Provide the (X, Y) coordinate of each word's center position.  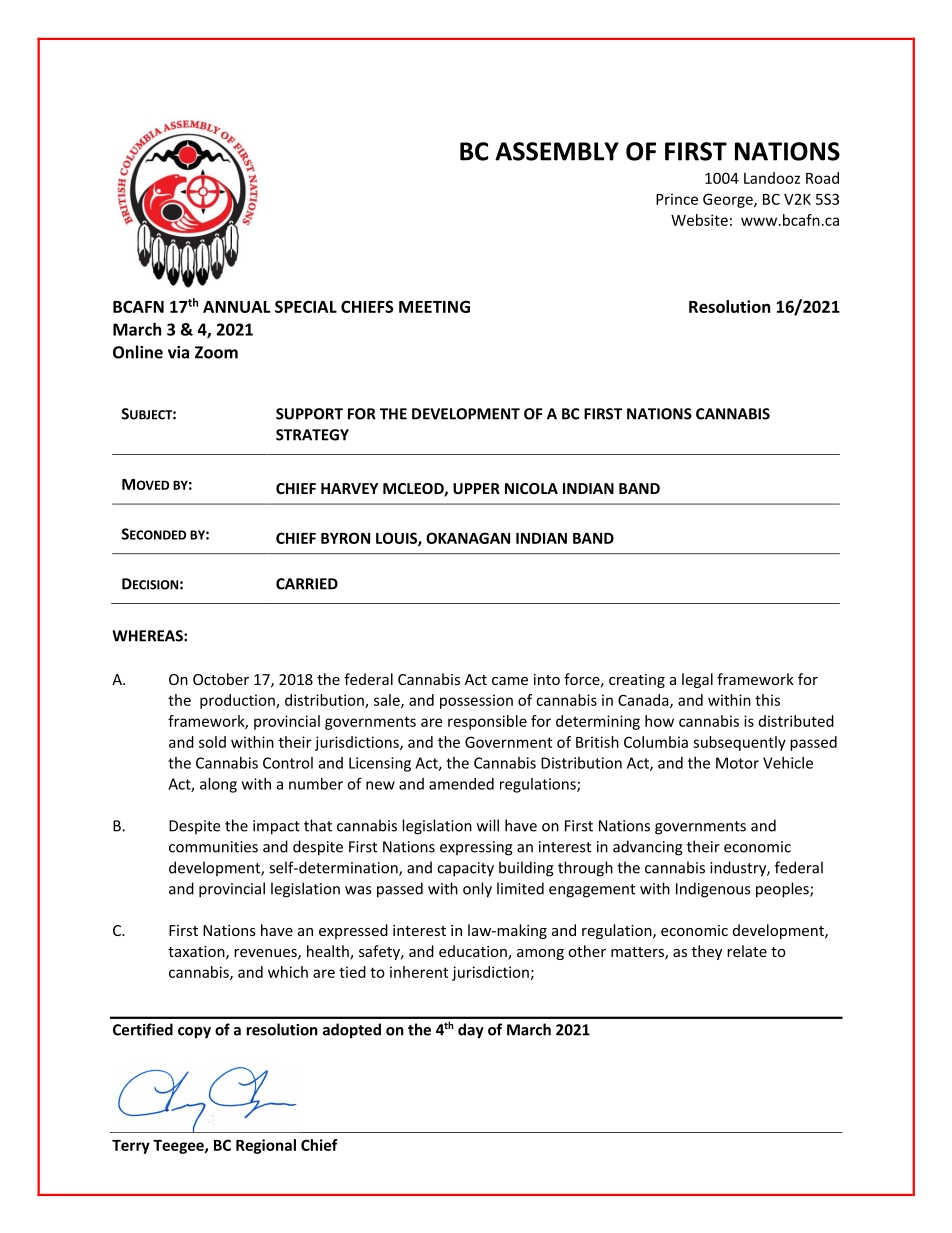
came (510, 681)
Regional (266, 1146)
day (471, 1031)
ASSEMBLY (557, 151)
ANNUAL (237, 307)
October (221, 679)
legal (697, 680)
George (729, 200)
